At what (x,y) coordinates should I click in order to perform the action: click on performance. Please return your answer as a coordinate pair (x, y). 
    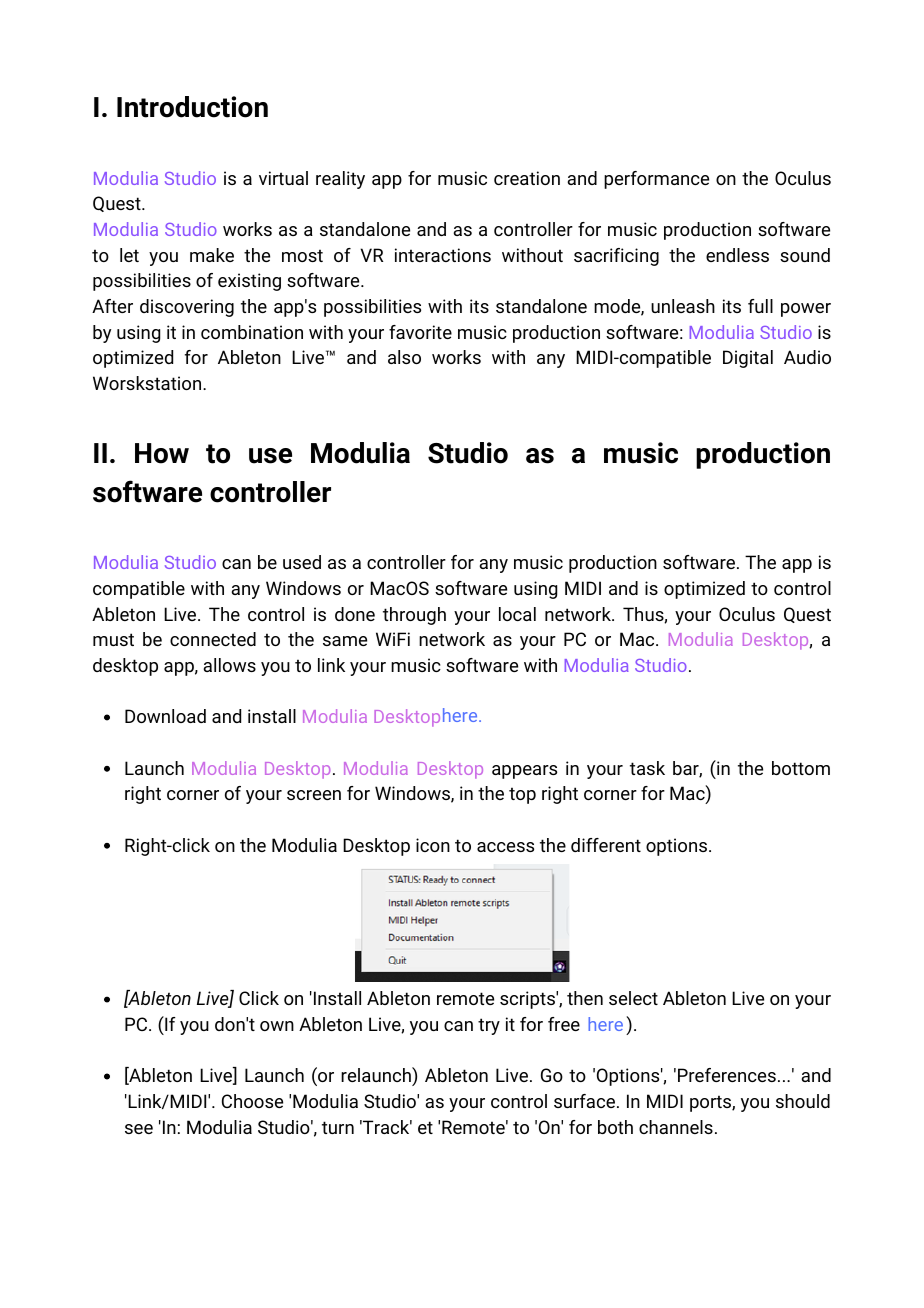
    Looking at the image, I should click on (656, 180).
